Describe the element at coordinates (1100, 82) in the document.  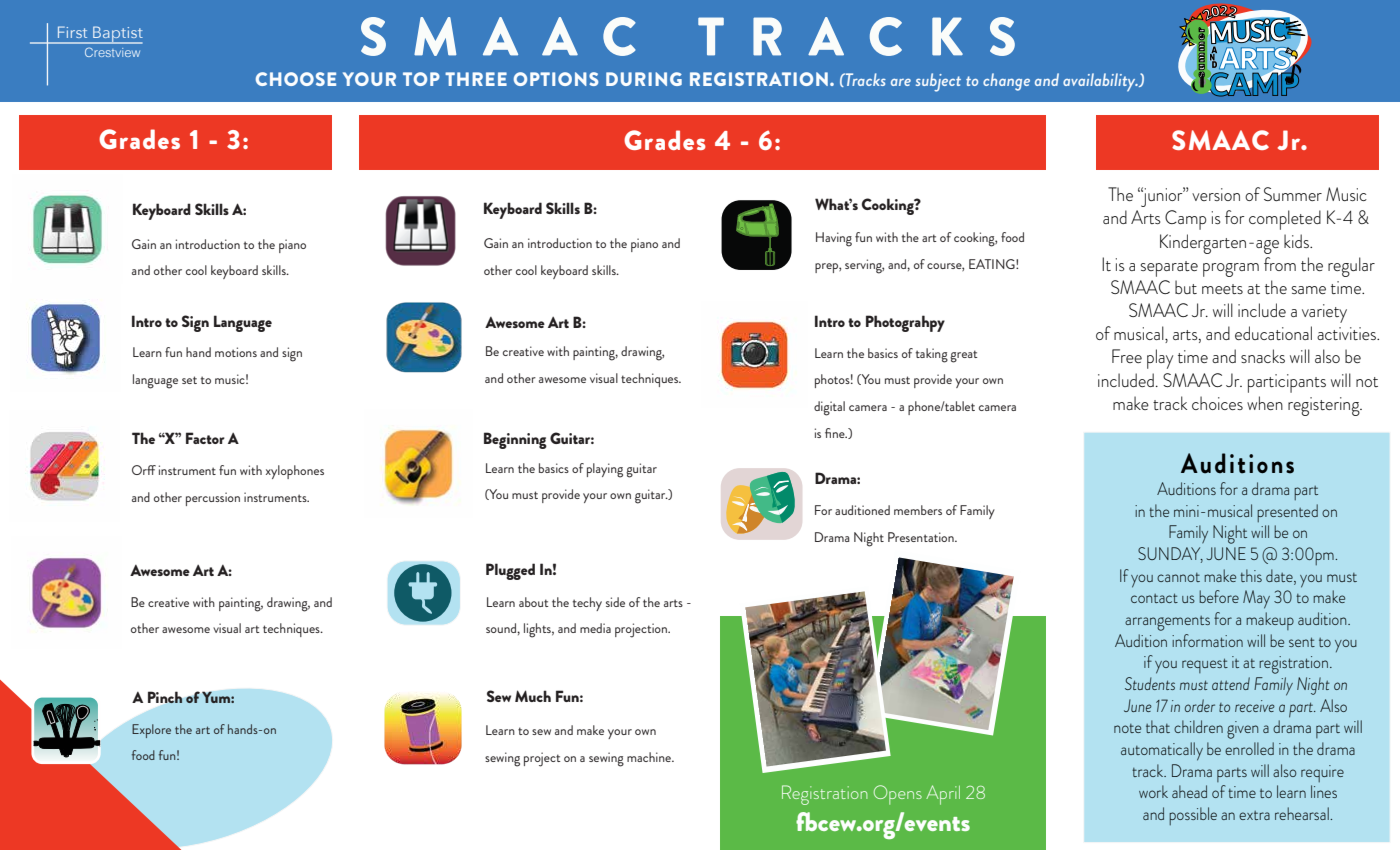
I see `availability` at that location.
